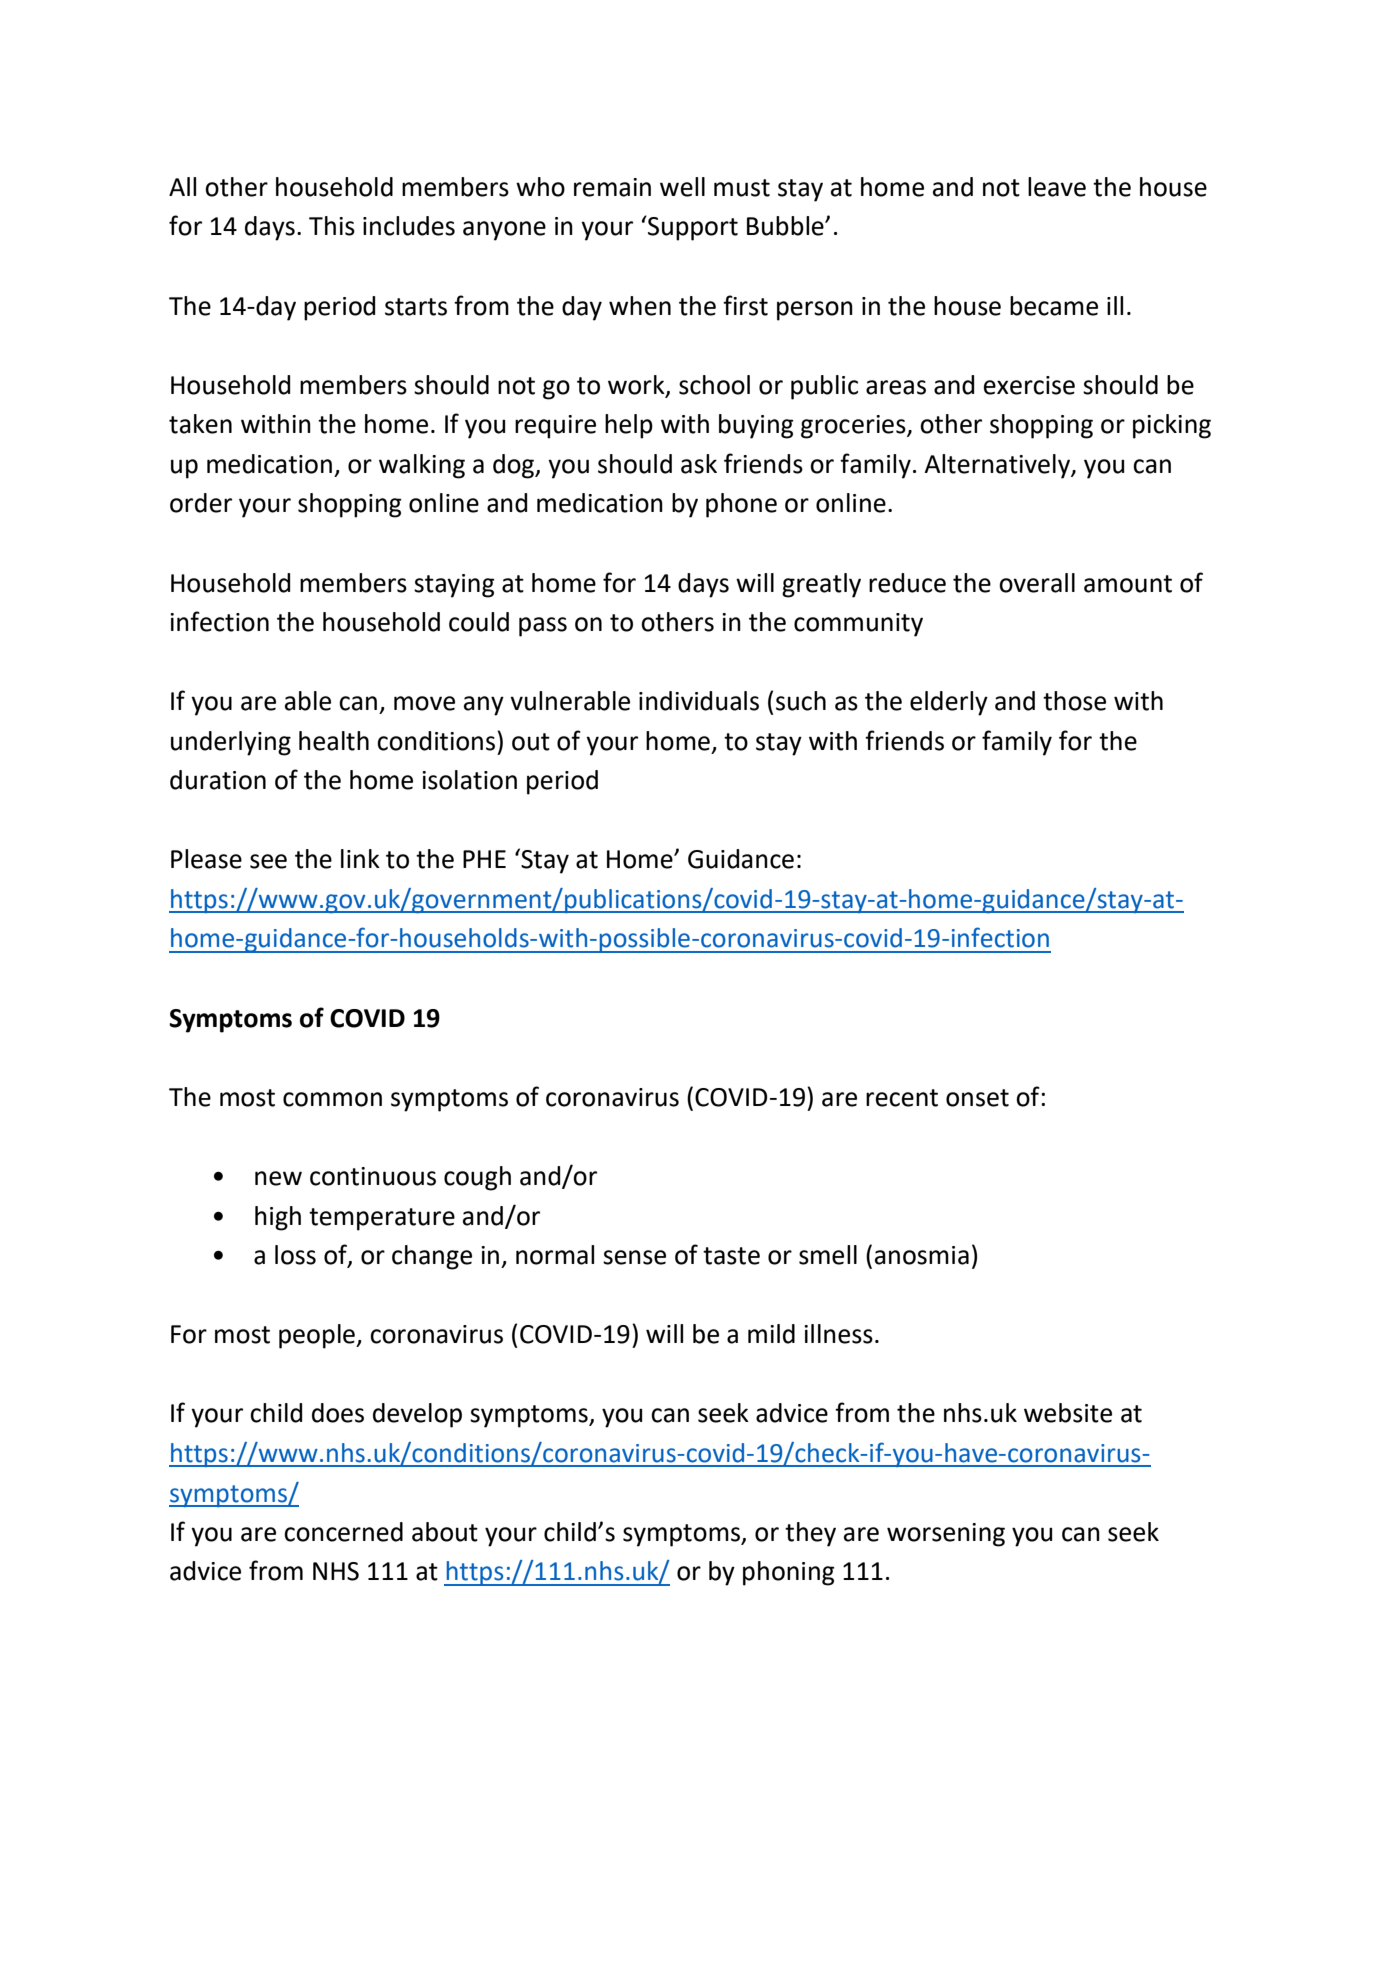  Describe the element at coordinates (343, 1532) in the screenshot. I see `concerned` at that location.
